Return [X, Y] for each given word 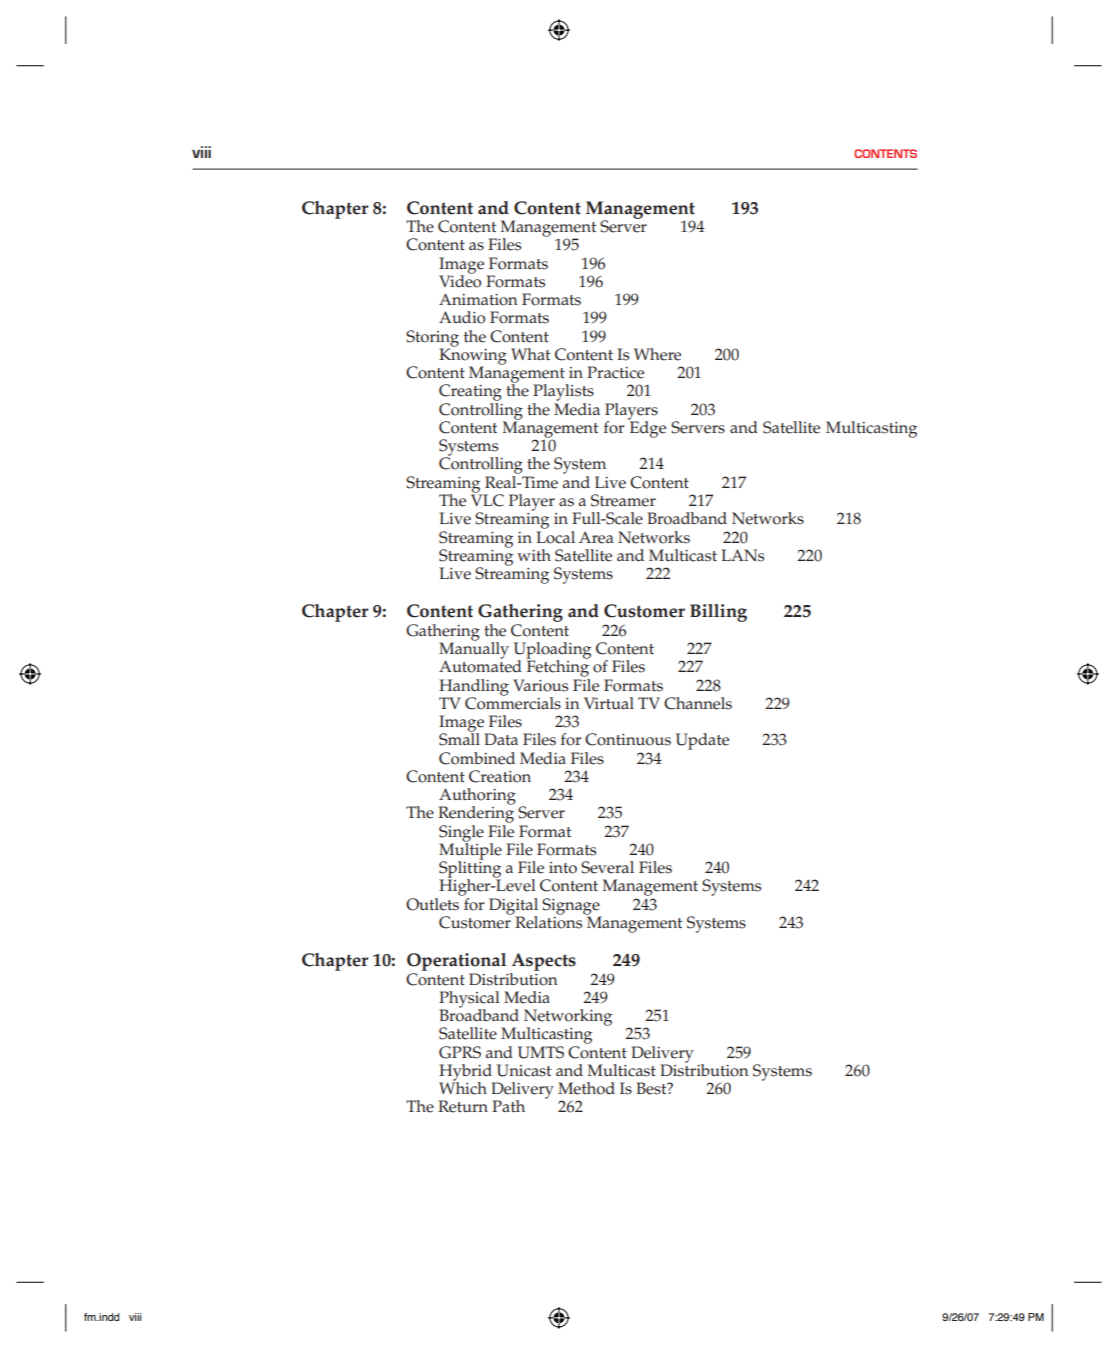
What [530, 354]
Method [586, 1088]
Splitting [470, 869]
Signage [572, 907]
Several [607, 867]
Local [555, 536]
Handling [474, 688]
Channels [698, 703]
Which [463, 1087]
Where [657, 354]
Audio [462, 317]
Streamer [623, 500]
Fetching [557, 667]
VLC [487, 499]
